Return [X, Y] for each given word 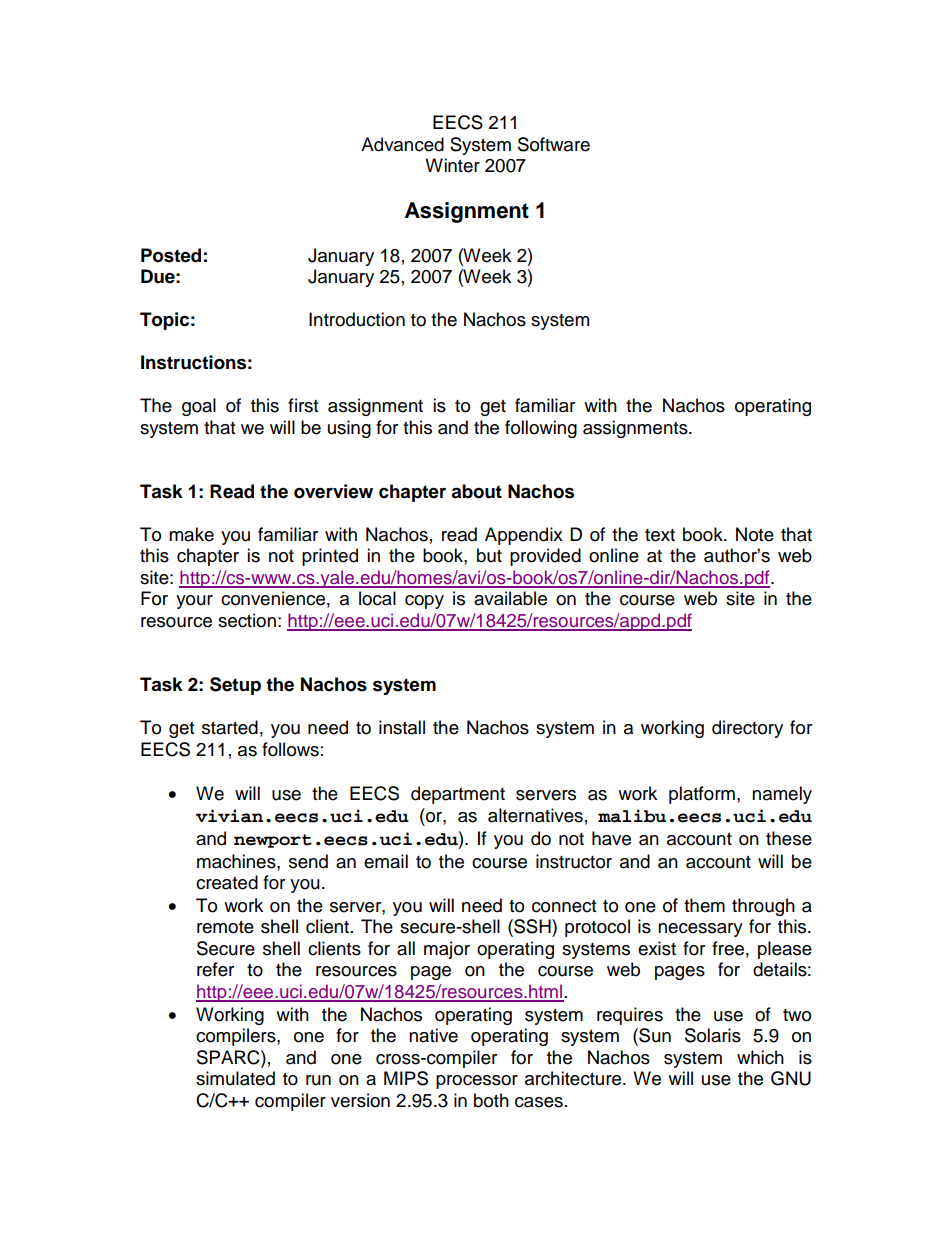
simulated [235, 1078]
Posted [171, 255]
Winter [452, 165]
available [510, 598]
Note [755, 534]
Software [554, 144]
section [247, 620]
